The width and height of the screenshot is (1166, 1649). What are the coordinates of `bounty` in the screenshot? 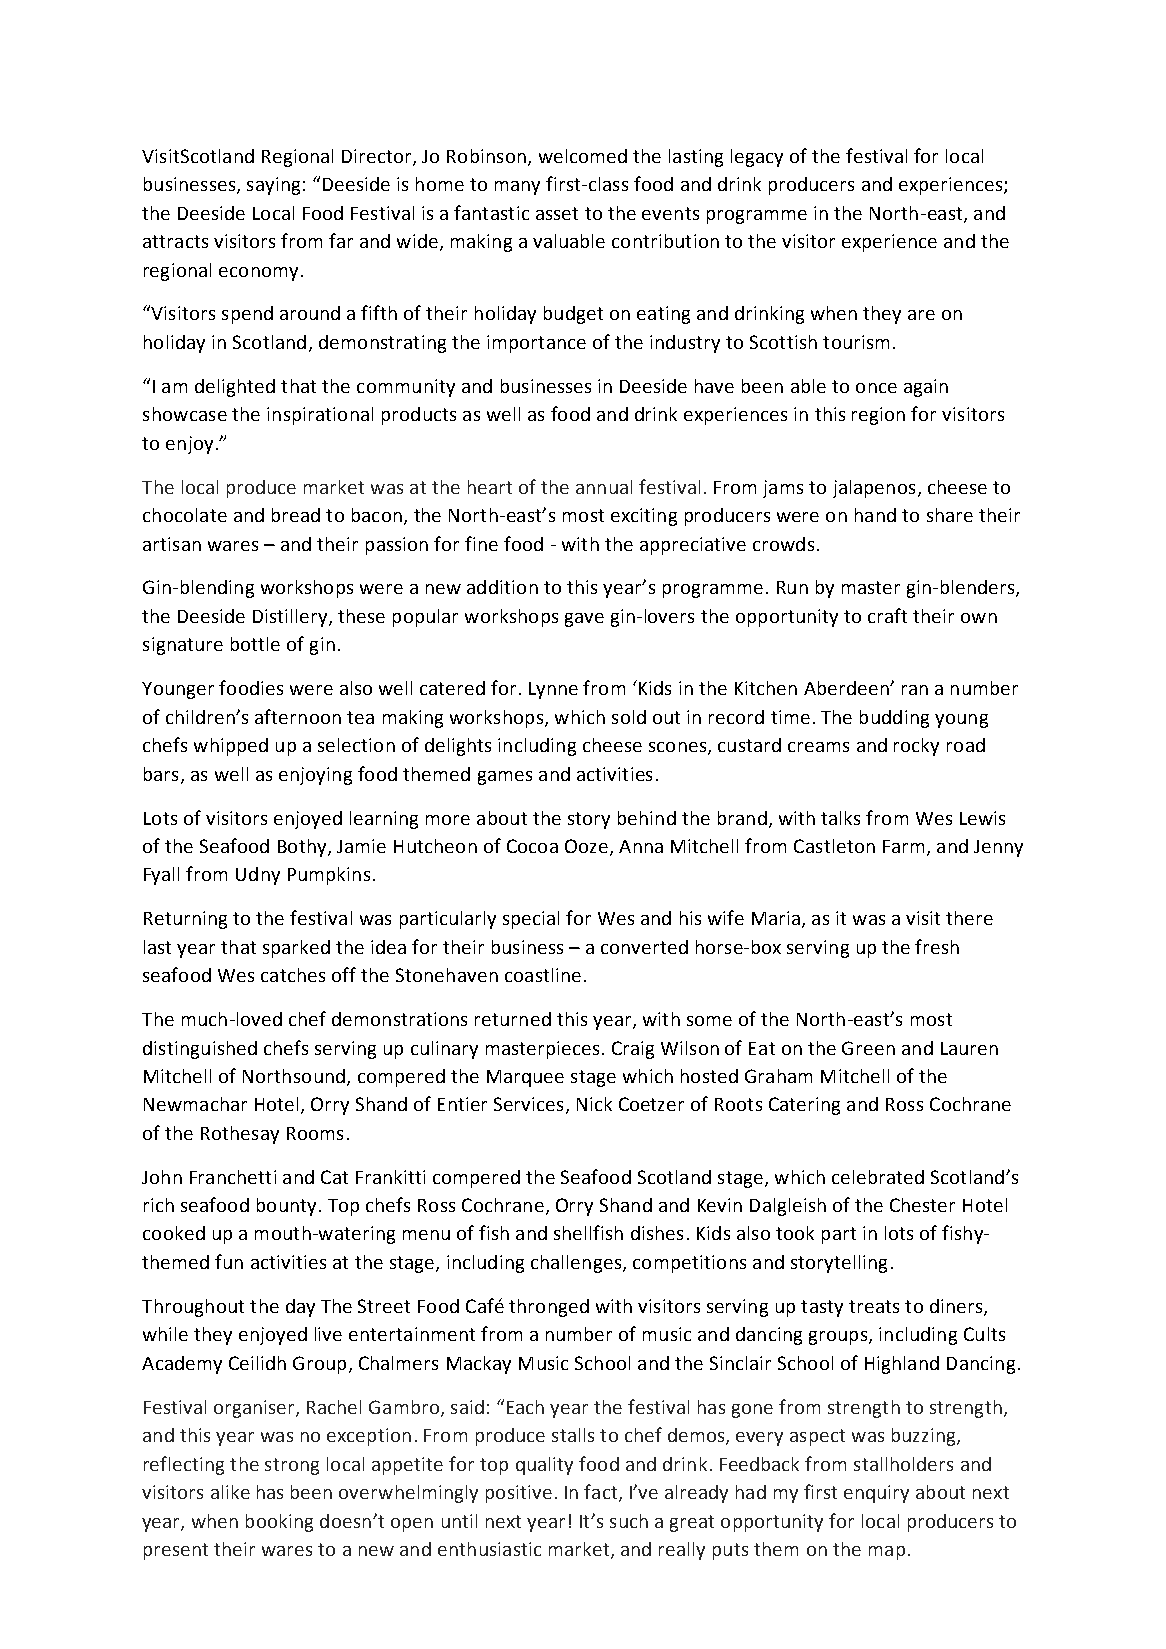 It's located at (286, 1207).
